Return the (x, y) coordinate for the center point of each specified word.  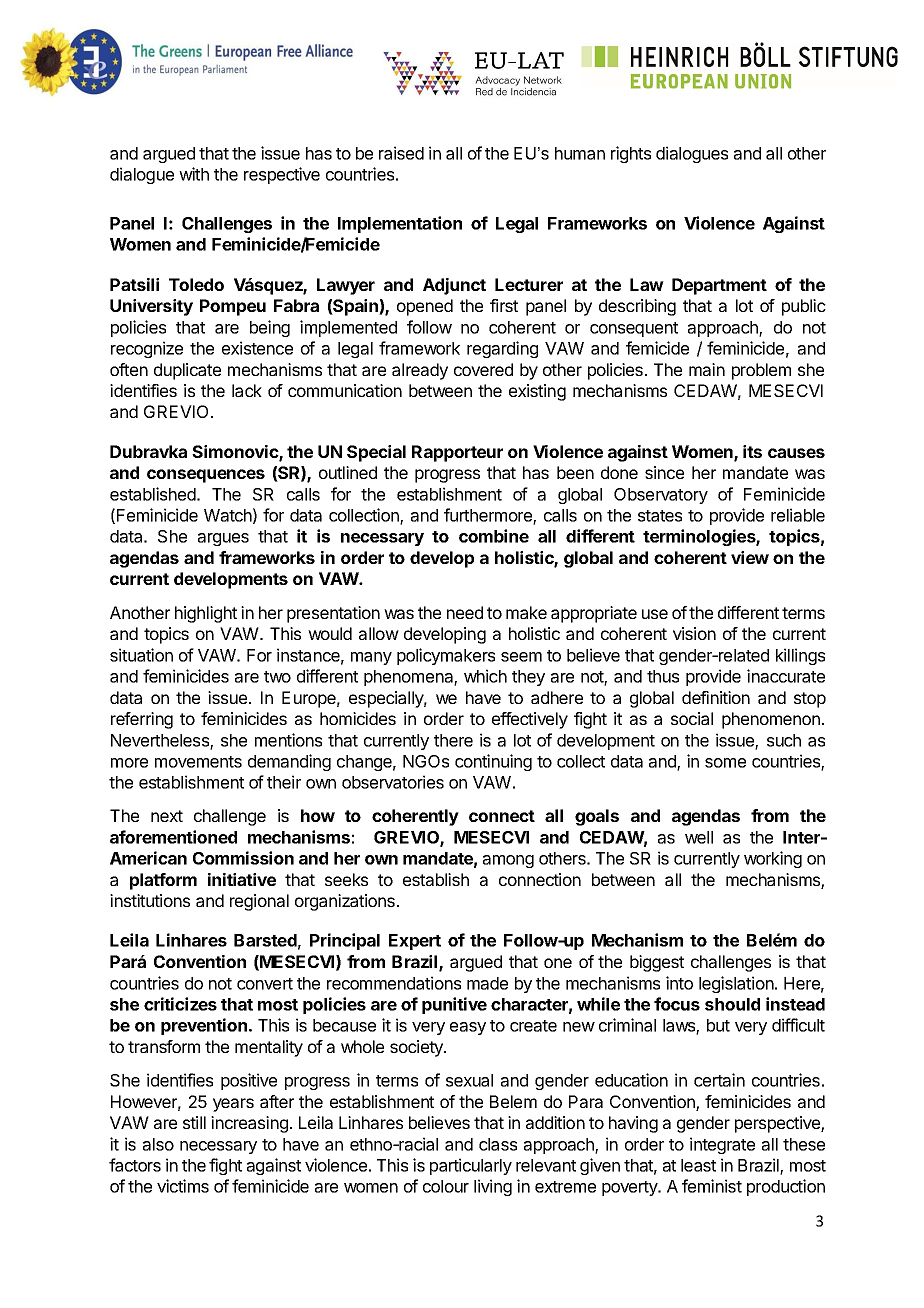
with (194, 174)
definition (716, 697)
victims (183, 1186)
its (752, 451)
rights (631, 154)
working (773, 859)
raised (401, 153)
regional (259, 902)
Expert (415, 942)
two (277, 677)
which (485, 676)
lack (247, 390)
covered (483, 369)
